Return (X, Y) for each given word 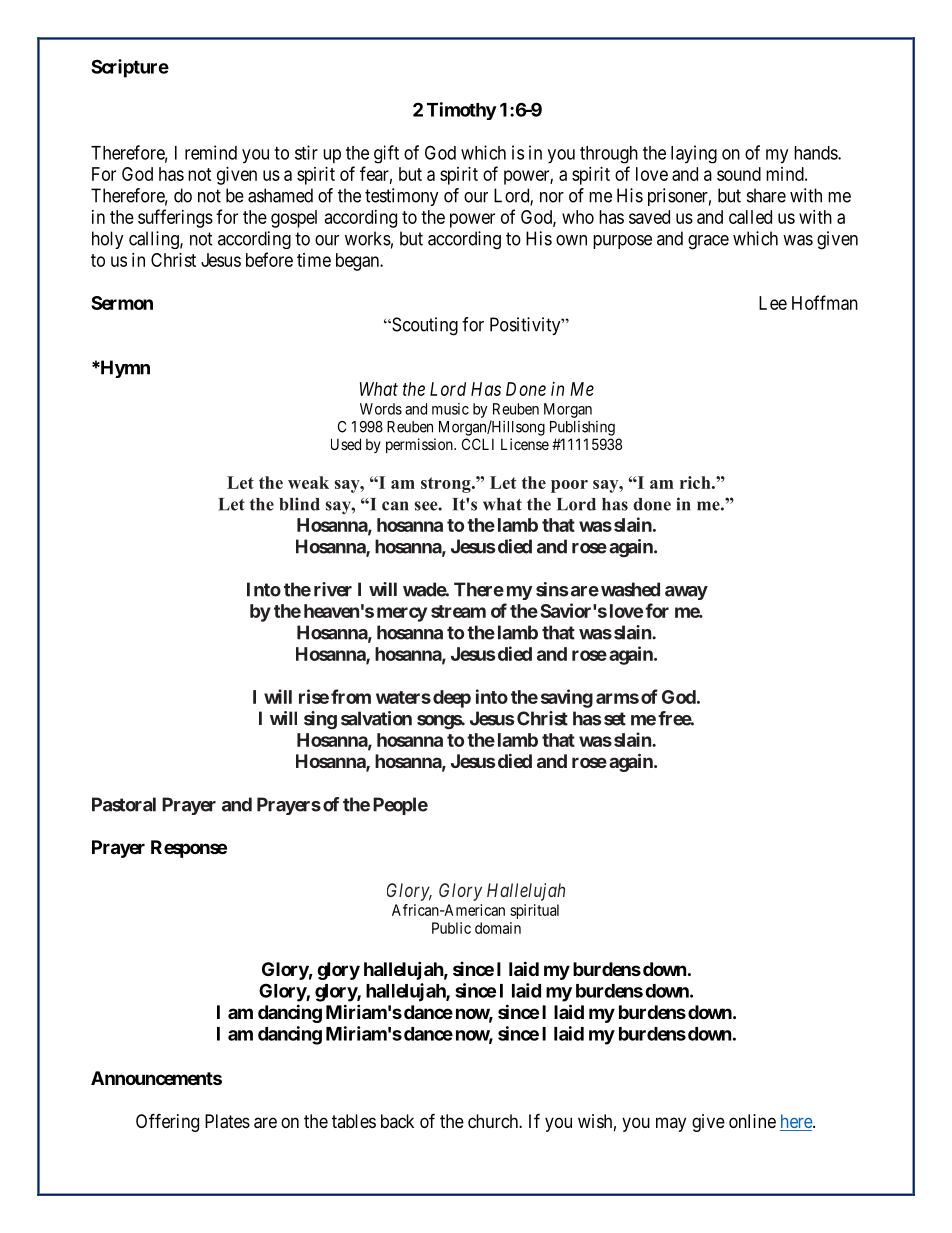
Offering (167, 1122)
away (686, 593)
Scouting (424, 326)
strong (447, 485)
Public (451, 928)
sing (320, 720)
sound (739, 174)
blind (299, 504)
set (615, 719)
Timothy (462, 111)
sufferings (175, 218)
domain (498, 928)
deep (452, 699)
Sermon (122, 303)
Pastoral (124, 804)
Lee (773, 303)
